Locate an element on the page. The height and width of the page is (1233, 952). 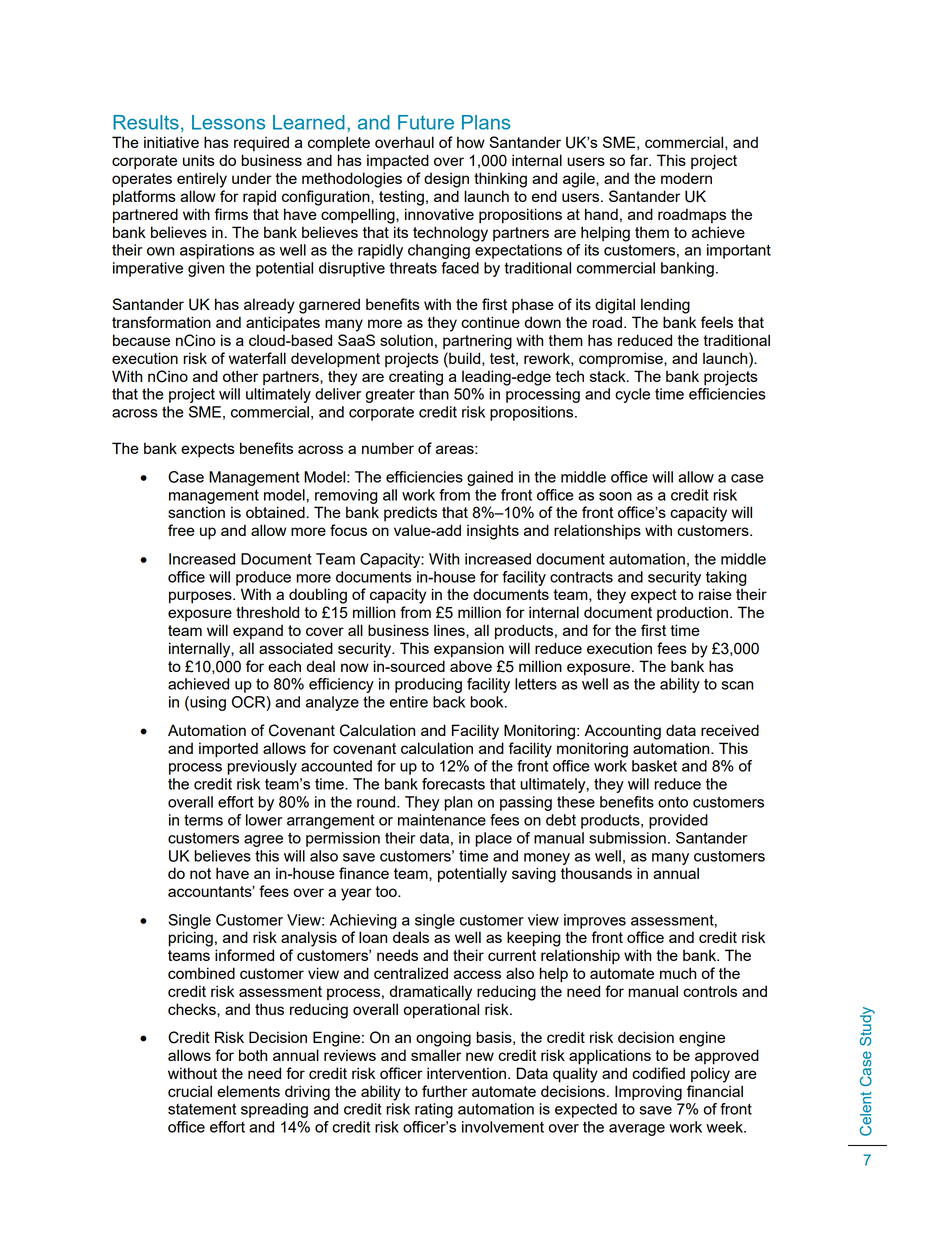
gained is located at coordinates (490, 478).
